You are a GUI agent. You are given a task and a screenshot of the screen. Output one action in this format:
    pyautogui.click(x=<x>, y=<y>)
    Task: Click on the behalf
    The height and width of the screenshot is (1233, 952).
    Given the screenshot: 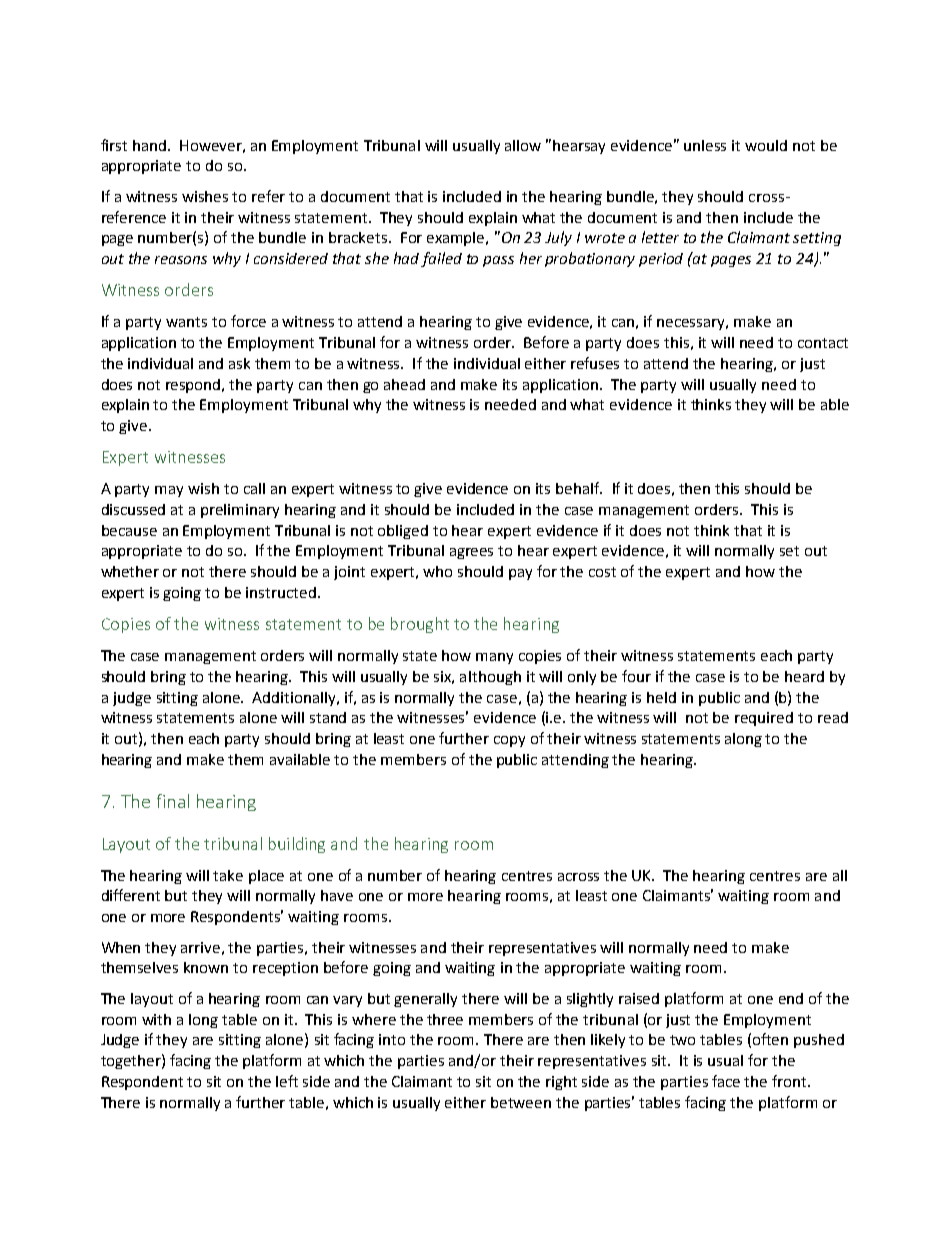 What is the action you would take?
    pyautogui.click(x=579, y=488)
